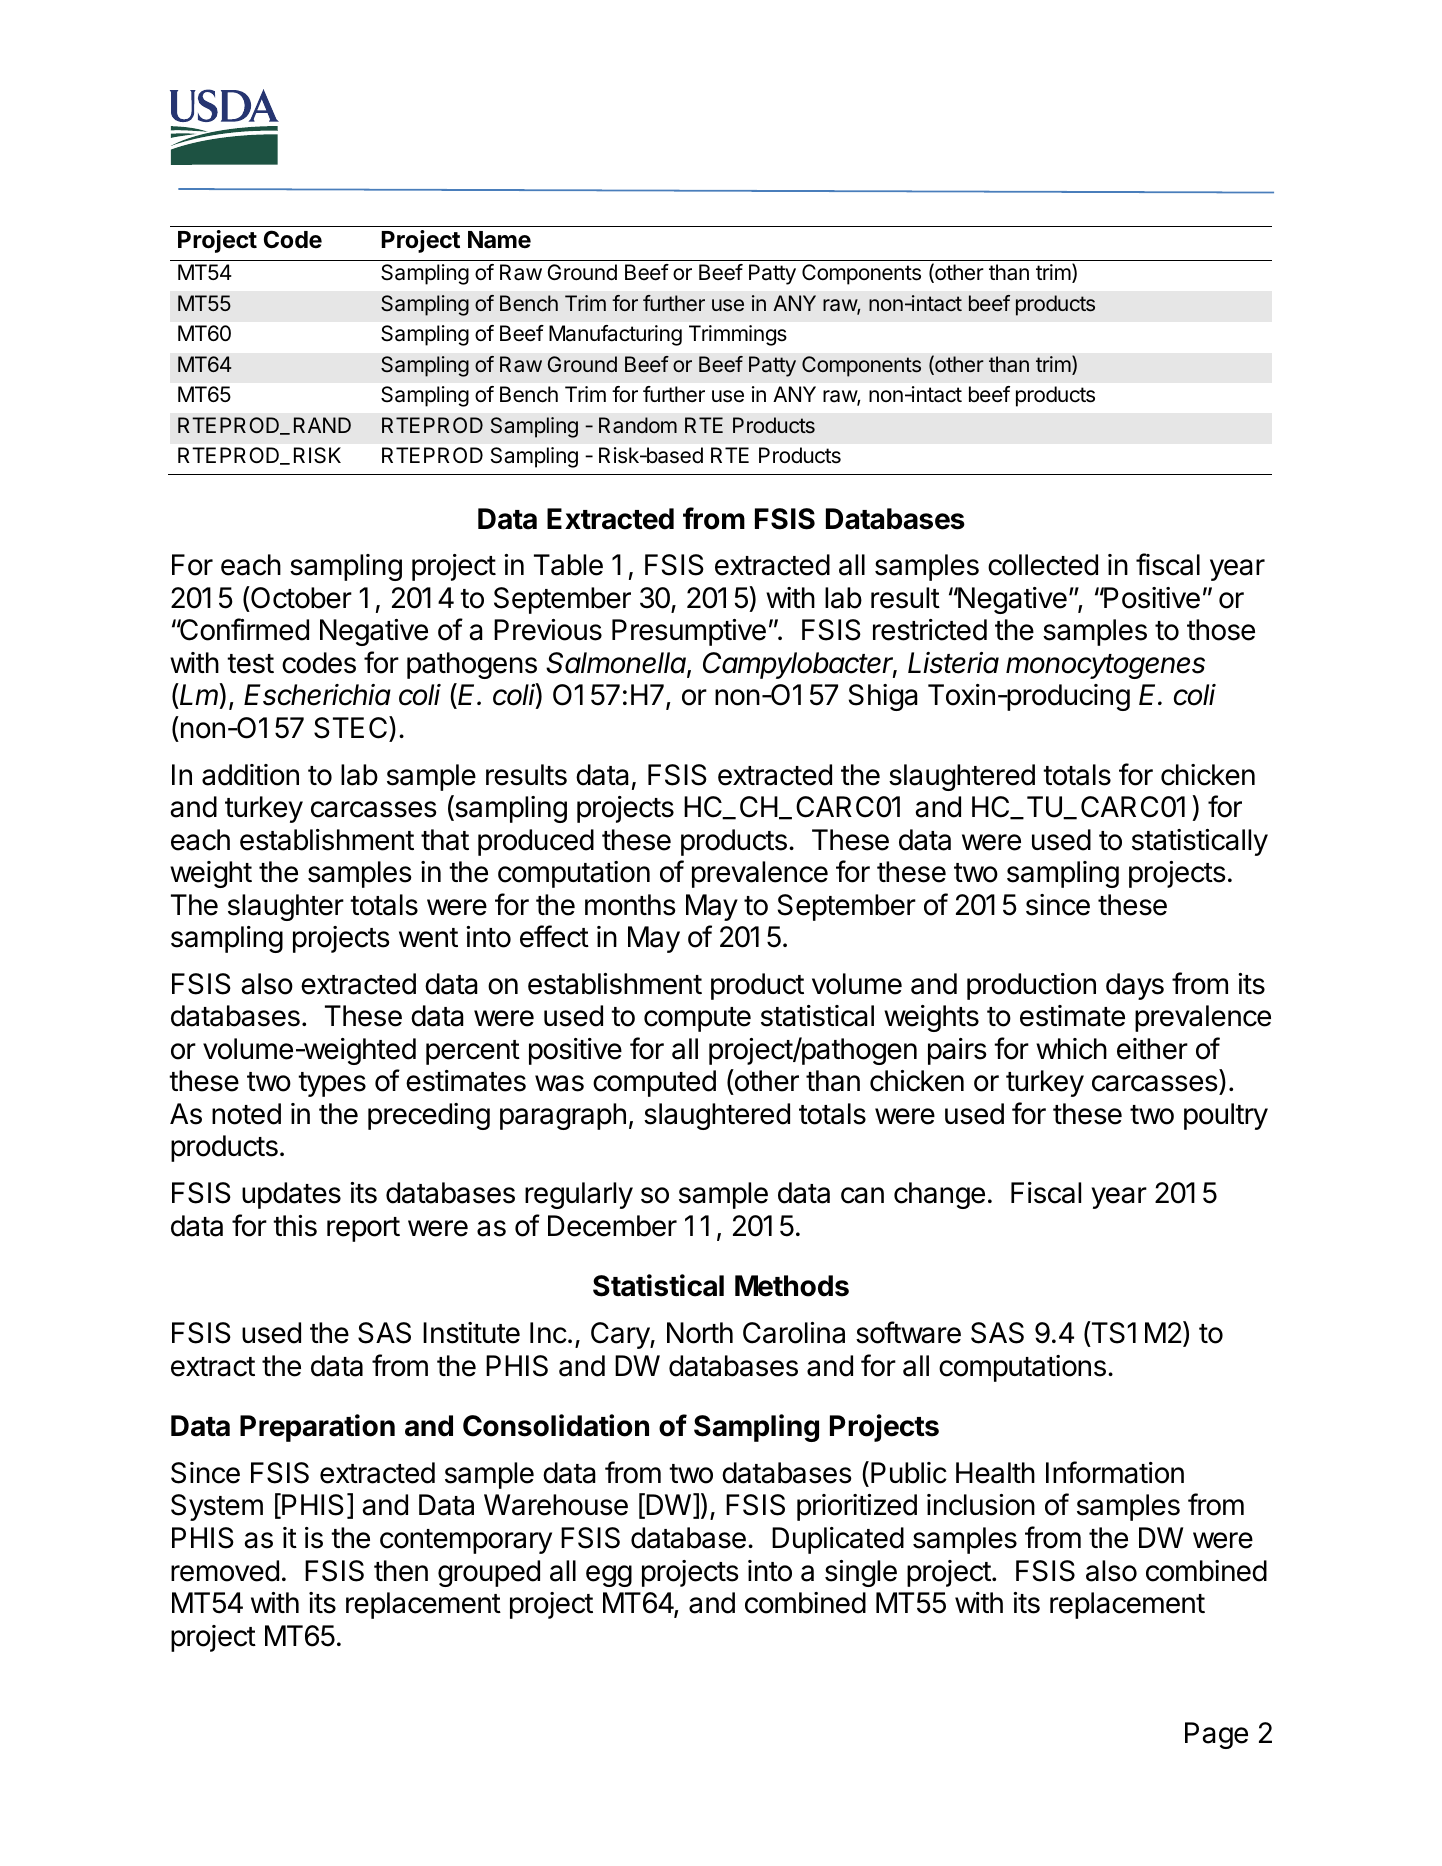 This page has width=1442, height=1866. Describe the element at coordinates (401, 1571) in the page. I see `then` at that location.
